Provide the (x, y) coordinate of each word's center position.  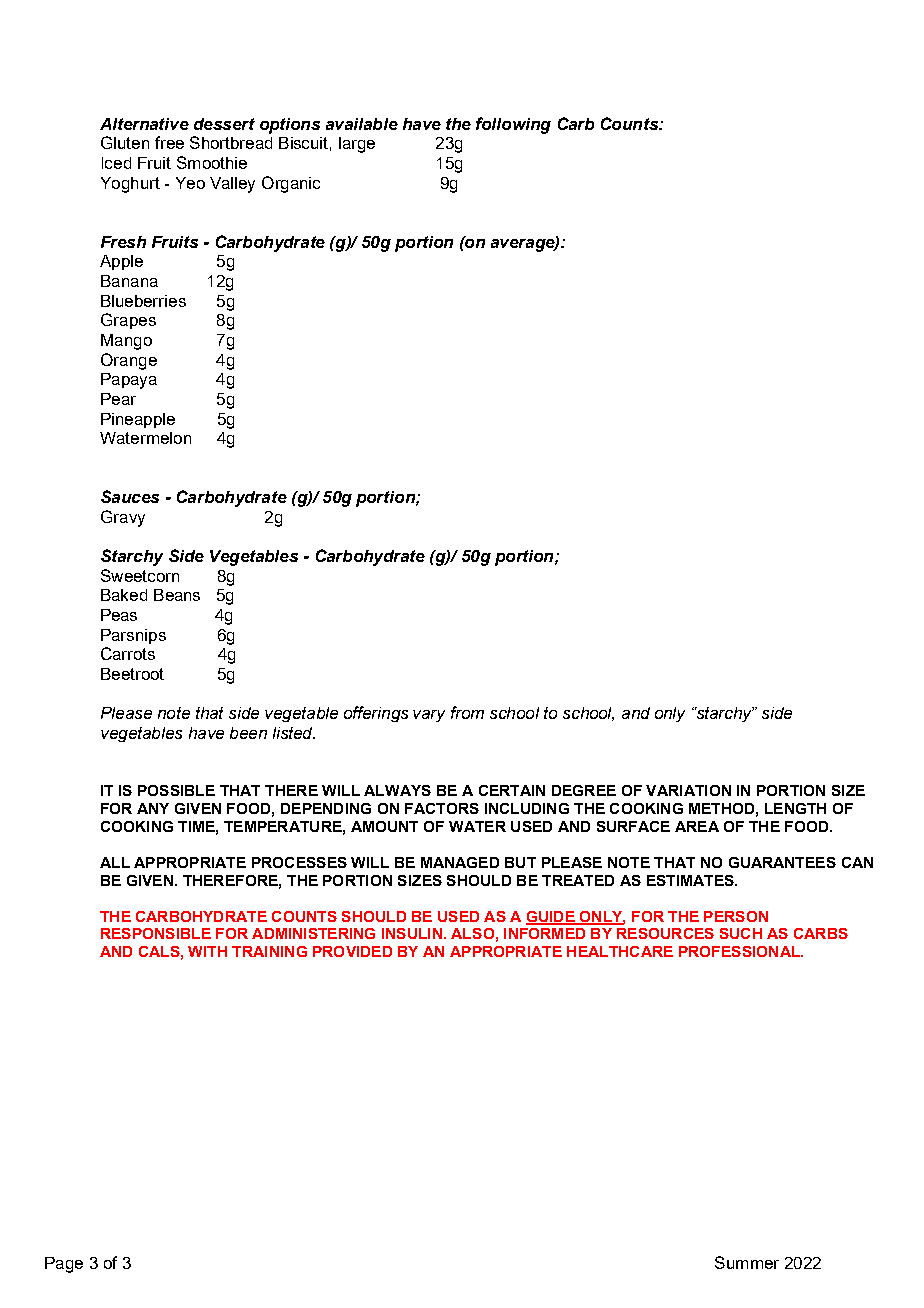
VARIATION (688, 790)
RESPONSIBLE (156, 933)
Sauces (130, 496)
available (362, 124)
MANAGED (460, 862)
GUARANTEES (782, 862)
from (467, 712)
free (169, 142)
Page (64, 1265)
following (513, 125)
